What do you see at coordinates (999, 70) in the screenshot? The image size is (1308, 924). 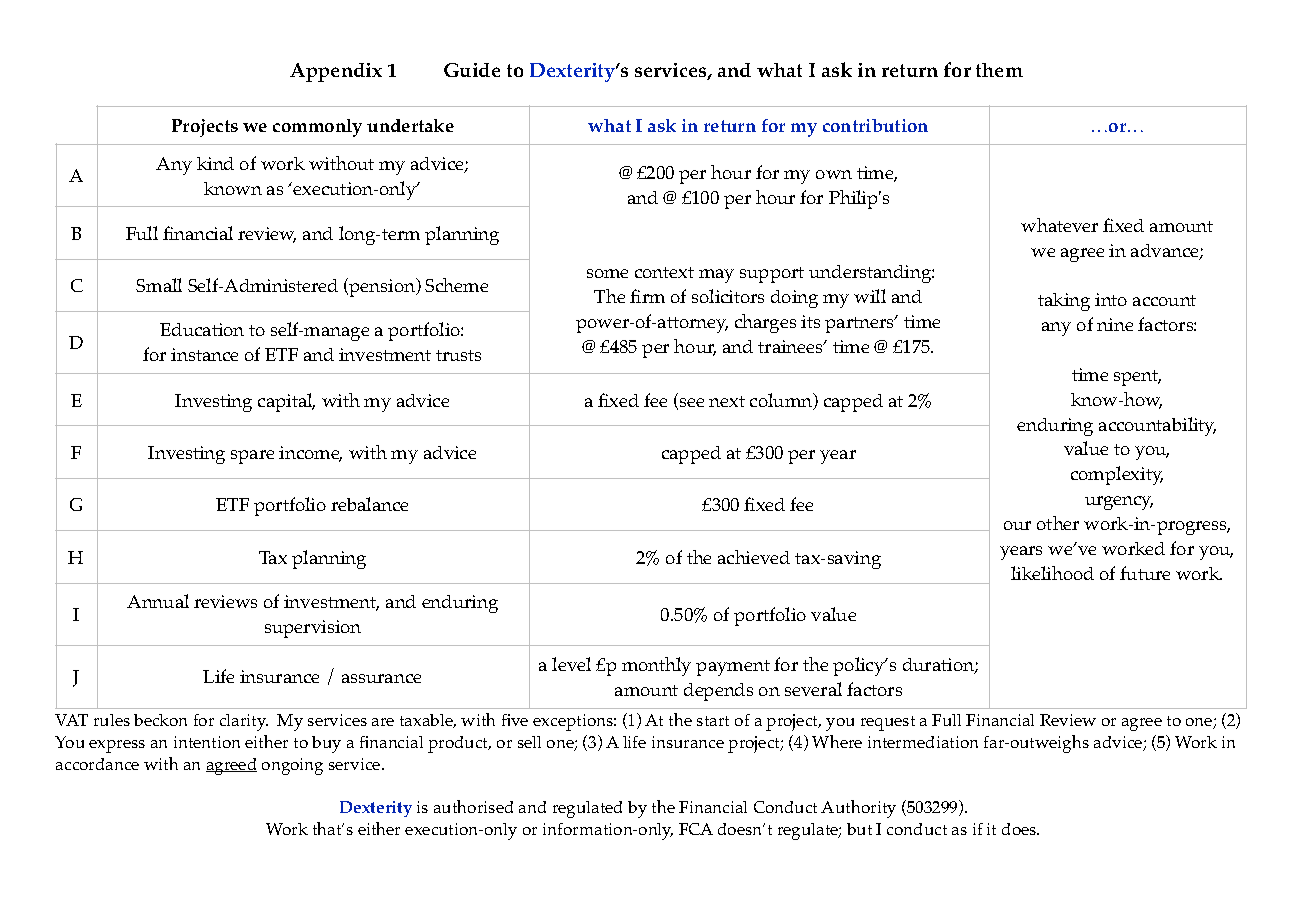 I see `them` at bounding box center [999, 70].
